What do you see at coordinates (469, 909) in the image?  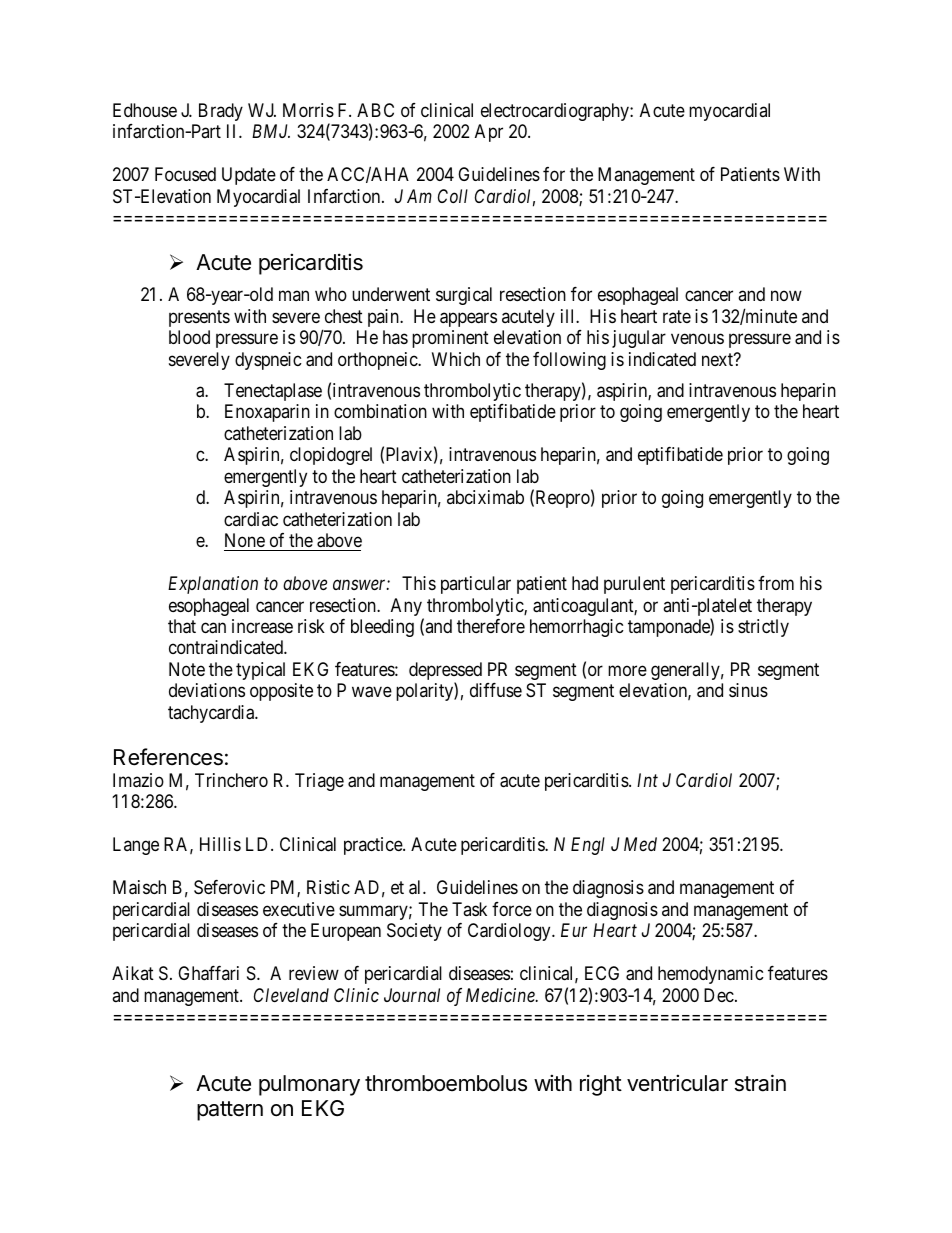 I see `Task` at bounding box center [469, 909].
